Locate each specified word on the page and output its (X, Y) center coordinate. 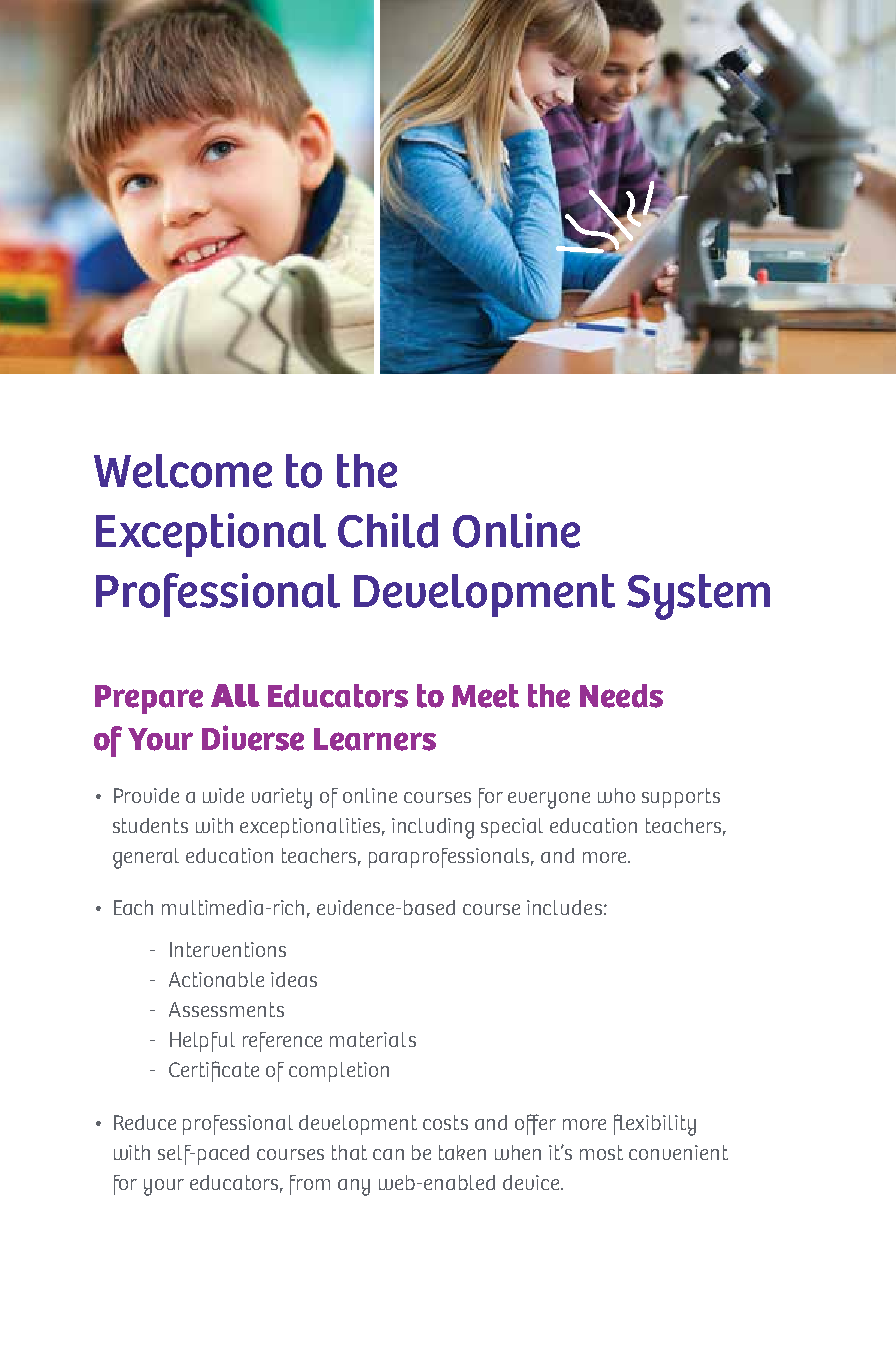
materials (373, 1039)
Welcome (183, 471)
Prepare (149, 699)
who (616, 795)
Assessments (226, 1009)
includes (564, 907)
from (310, 1185)
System (698, 597)
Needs (621, 696)
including (433, 828)
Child (388, 530)
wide (223, 795)
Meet (485, 696)
